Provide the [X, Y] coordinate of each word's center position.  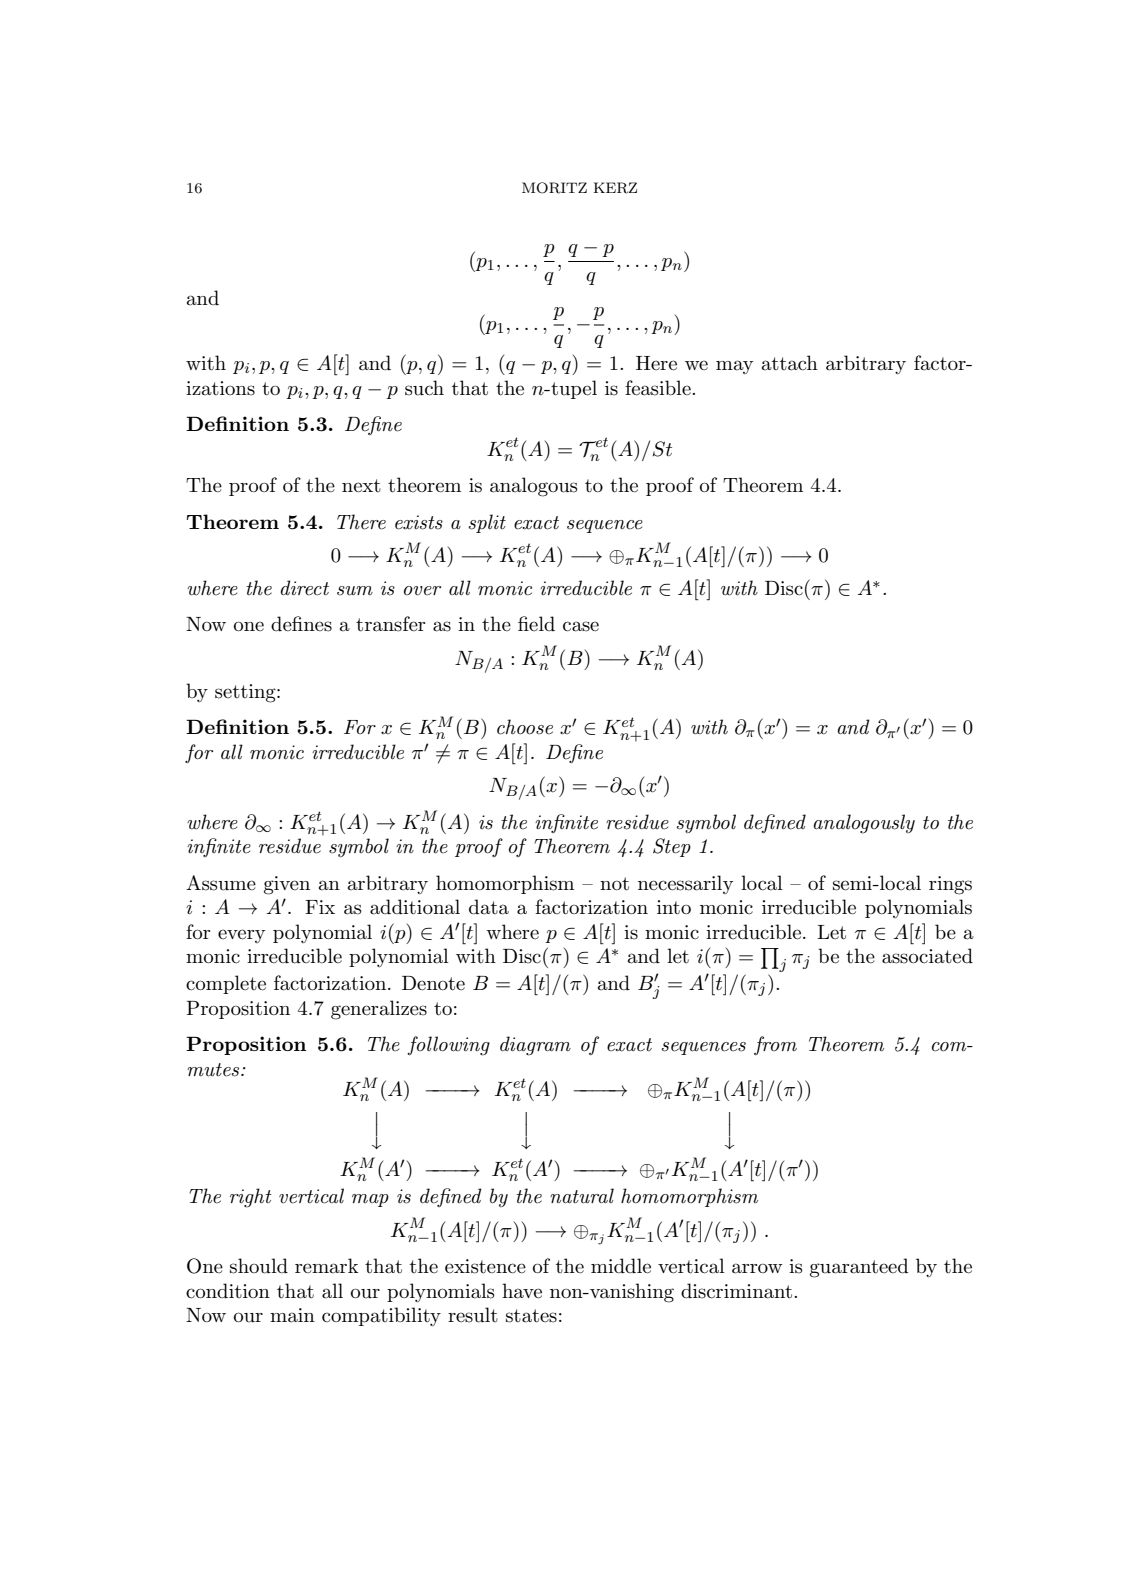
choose [525, 727]
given [287, 885]
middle [621, 1266]
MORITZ [554, 188]
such [424, 388]
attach [790, 363]
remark [327, 1266]
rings [950, 885]
